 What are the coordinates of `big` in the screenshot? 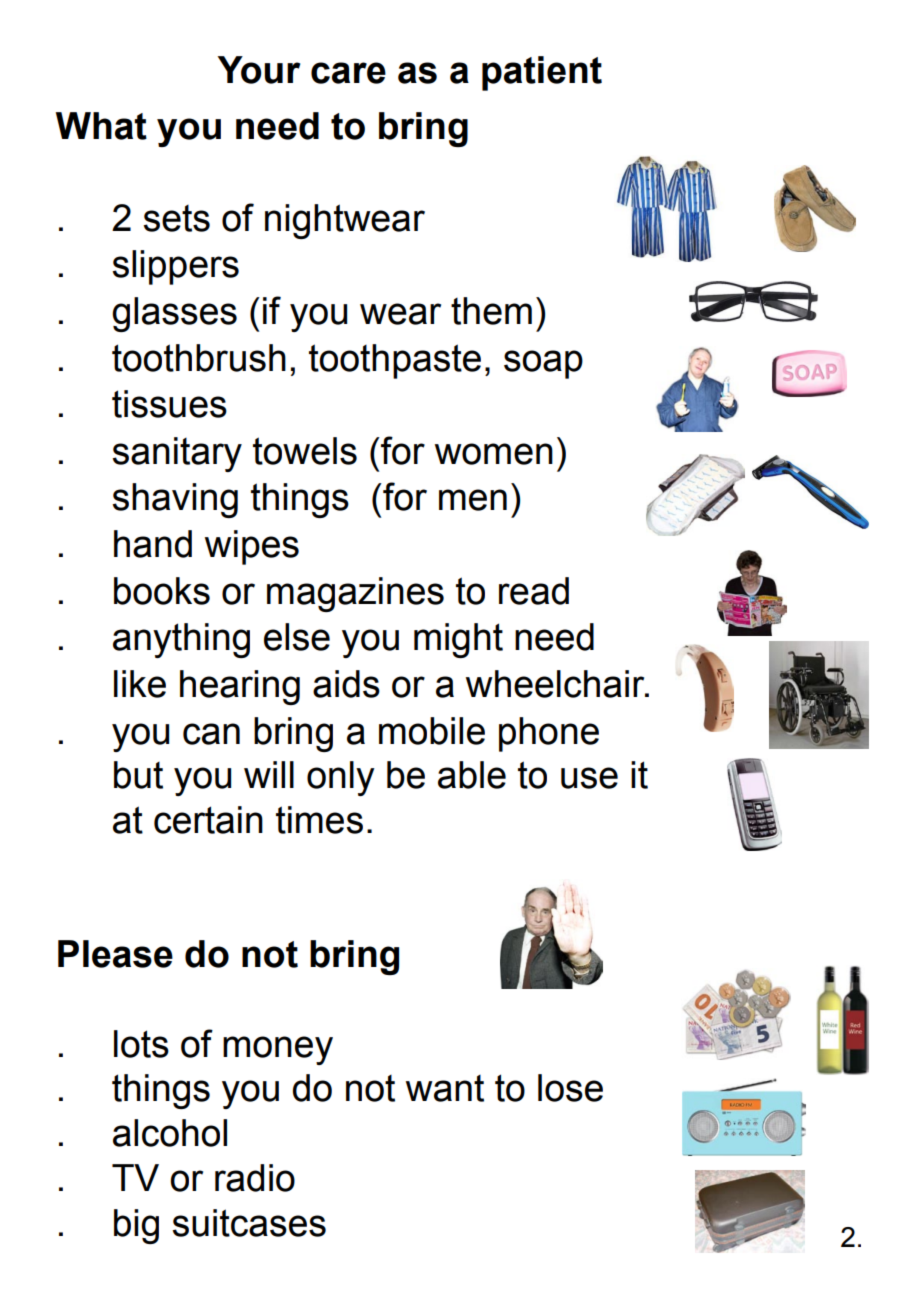 It's located at (136, 1226).
